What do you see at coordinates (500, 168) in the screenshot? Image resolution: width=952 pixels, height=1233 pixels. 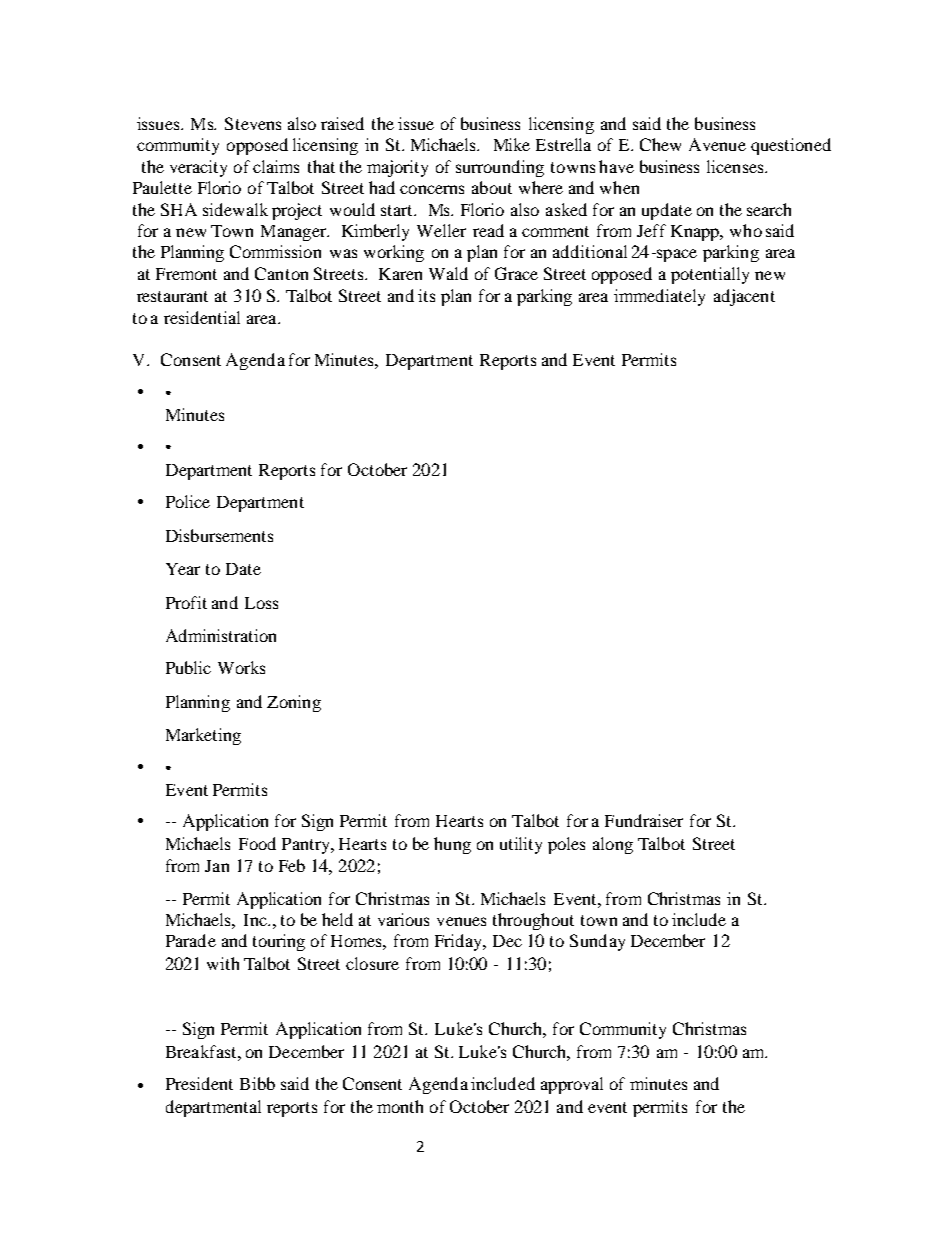 I see `surrounding` at bounding box center [500, 168].
